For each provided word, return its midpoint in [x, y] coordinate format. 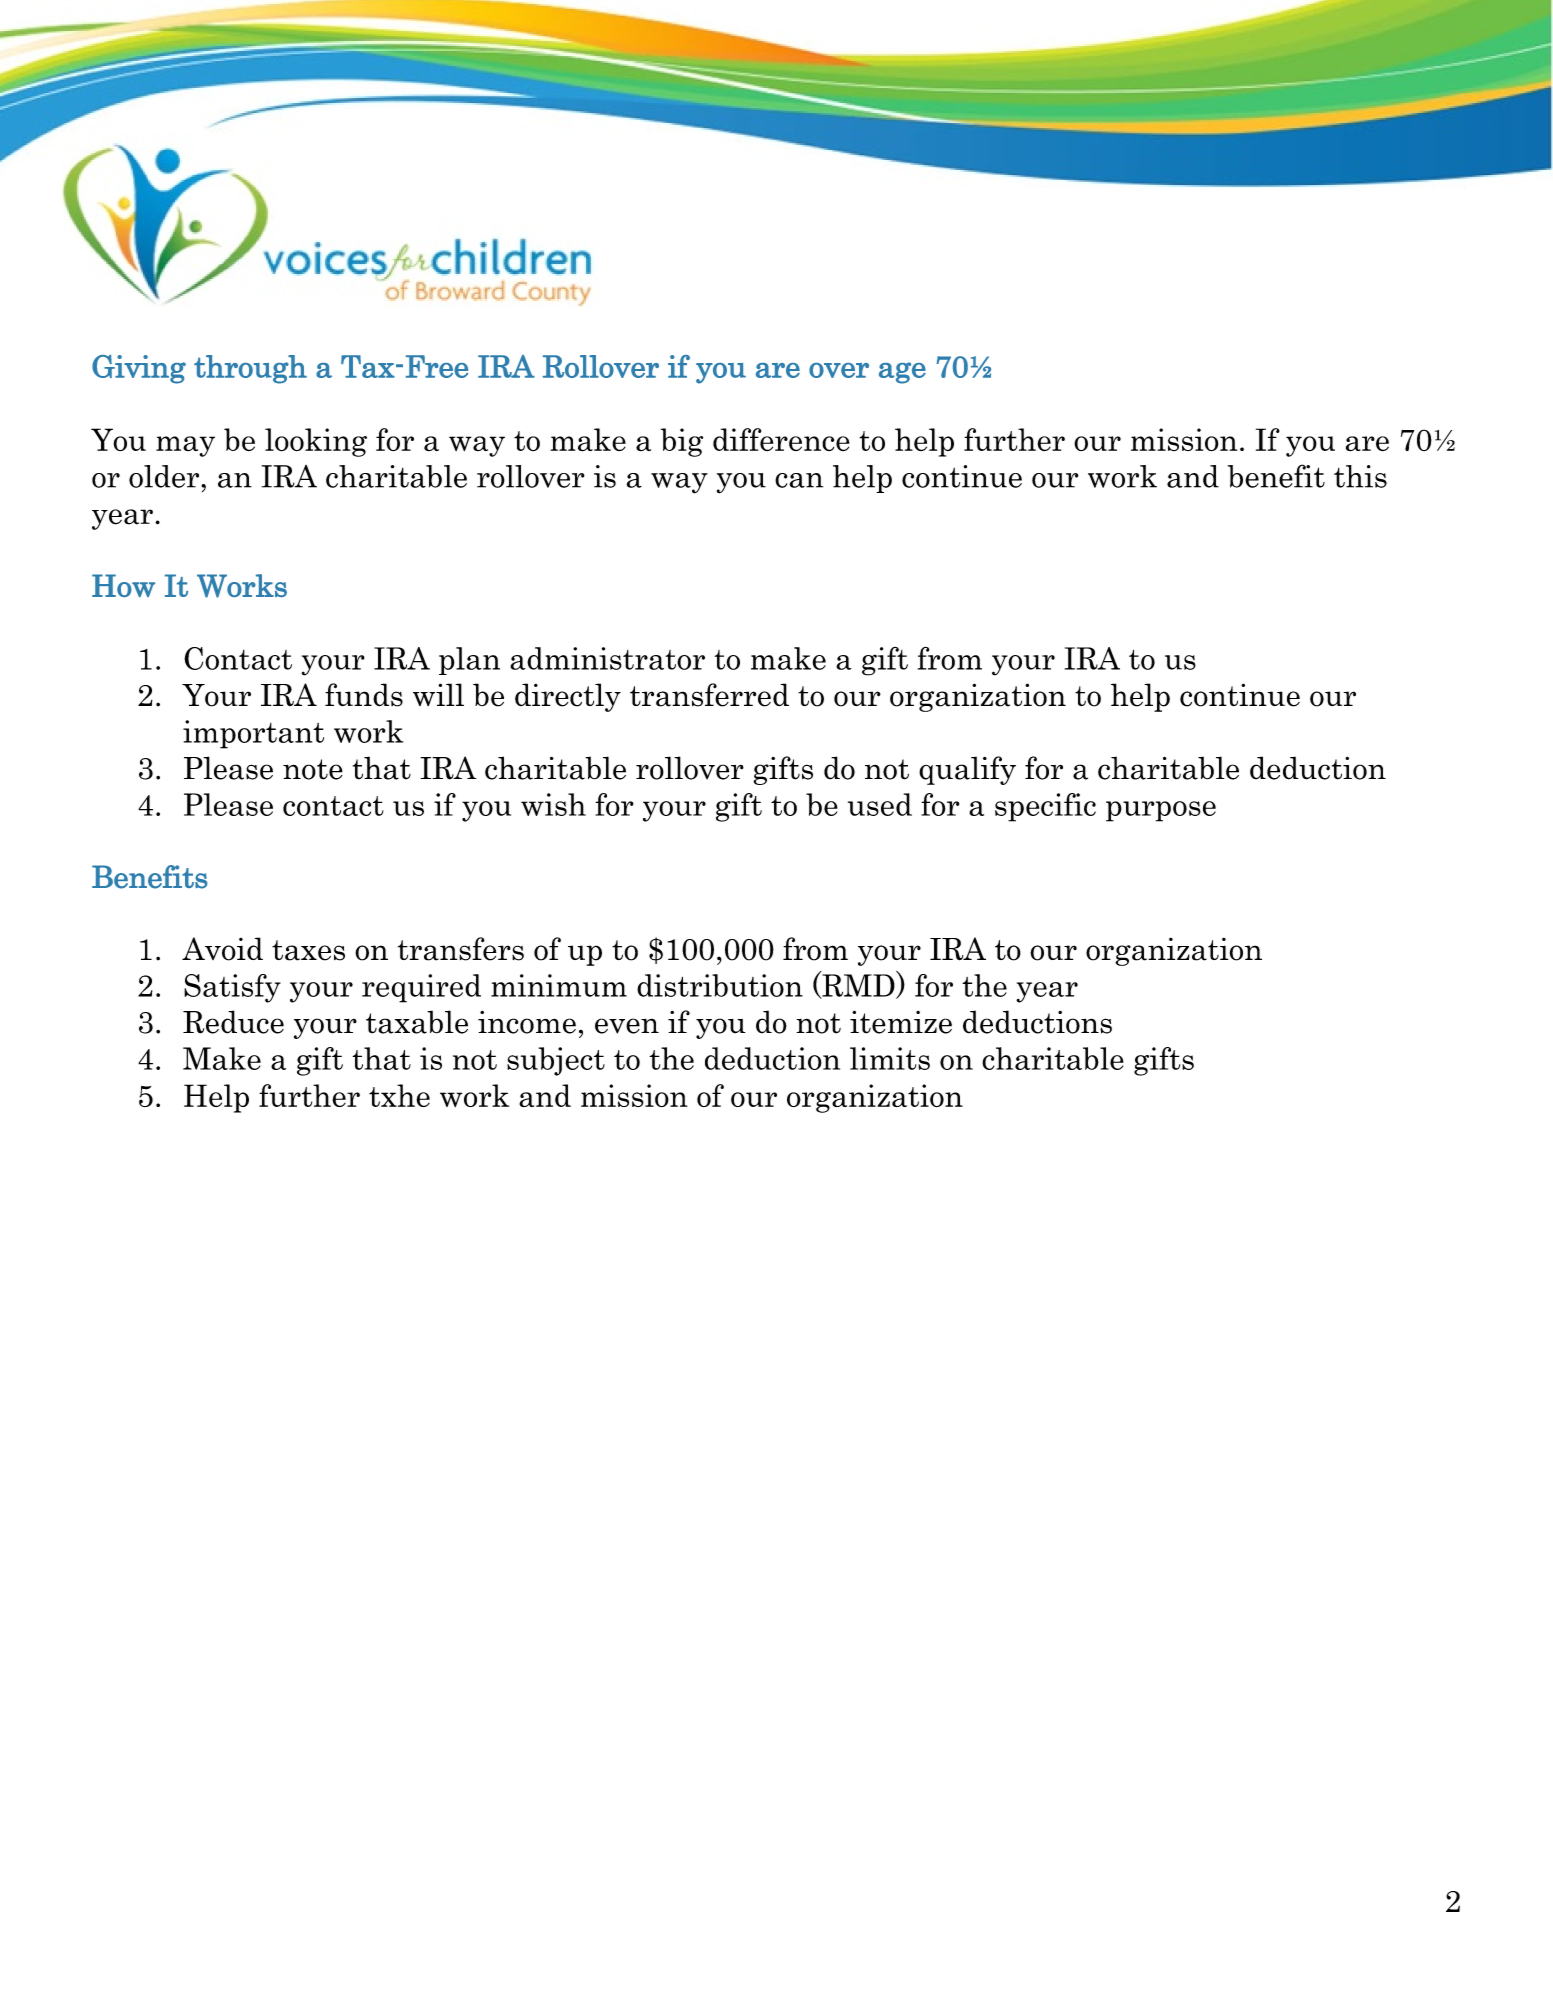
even [627, 1026]
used [880, 804]
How [123, 585]
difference [781, 439]
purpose [1161, 811]
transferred [709, 695]
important [253, 734]
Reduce [233, 1022]
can [799, 480]
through [250, 369]
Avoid [222, 949]
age [902, 373]
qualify [967, 770]
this [1360, 476]
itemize [901, 1022]
